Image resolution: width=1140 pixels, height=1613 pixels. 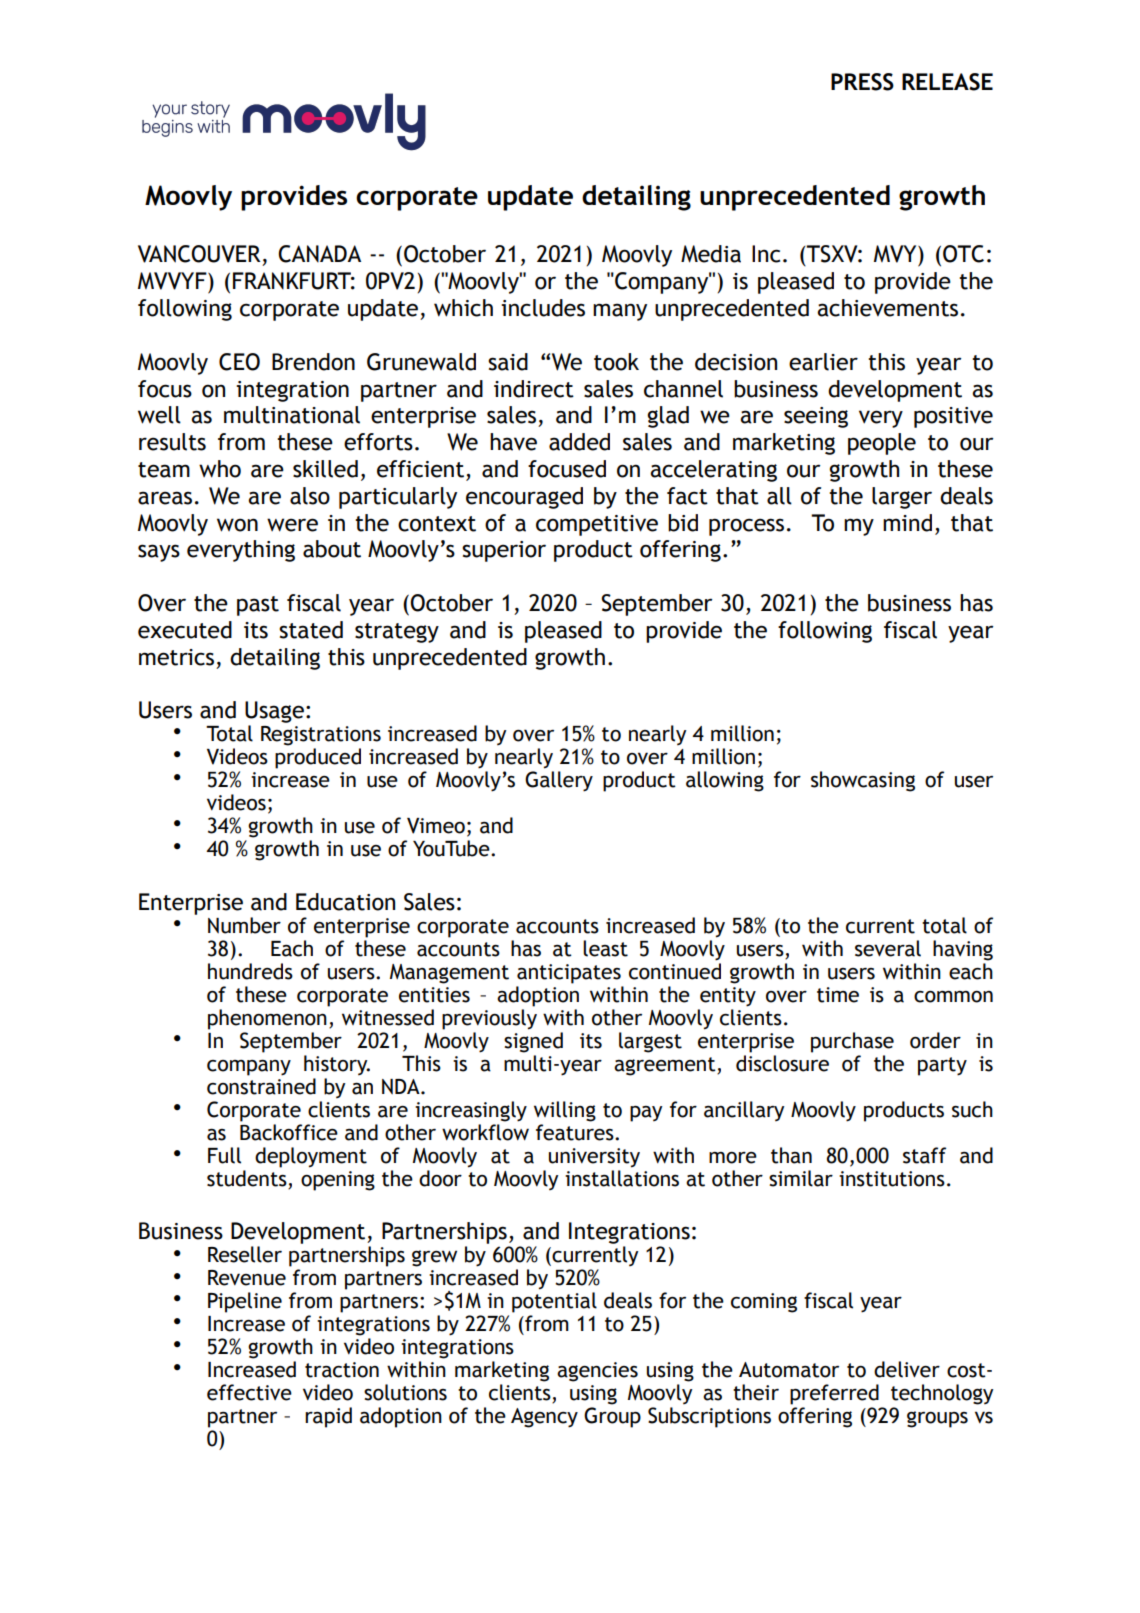 I want to click on Usage, so click(x=274, y=713).
